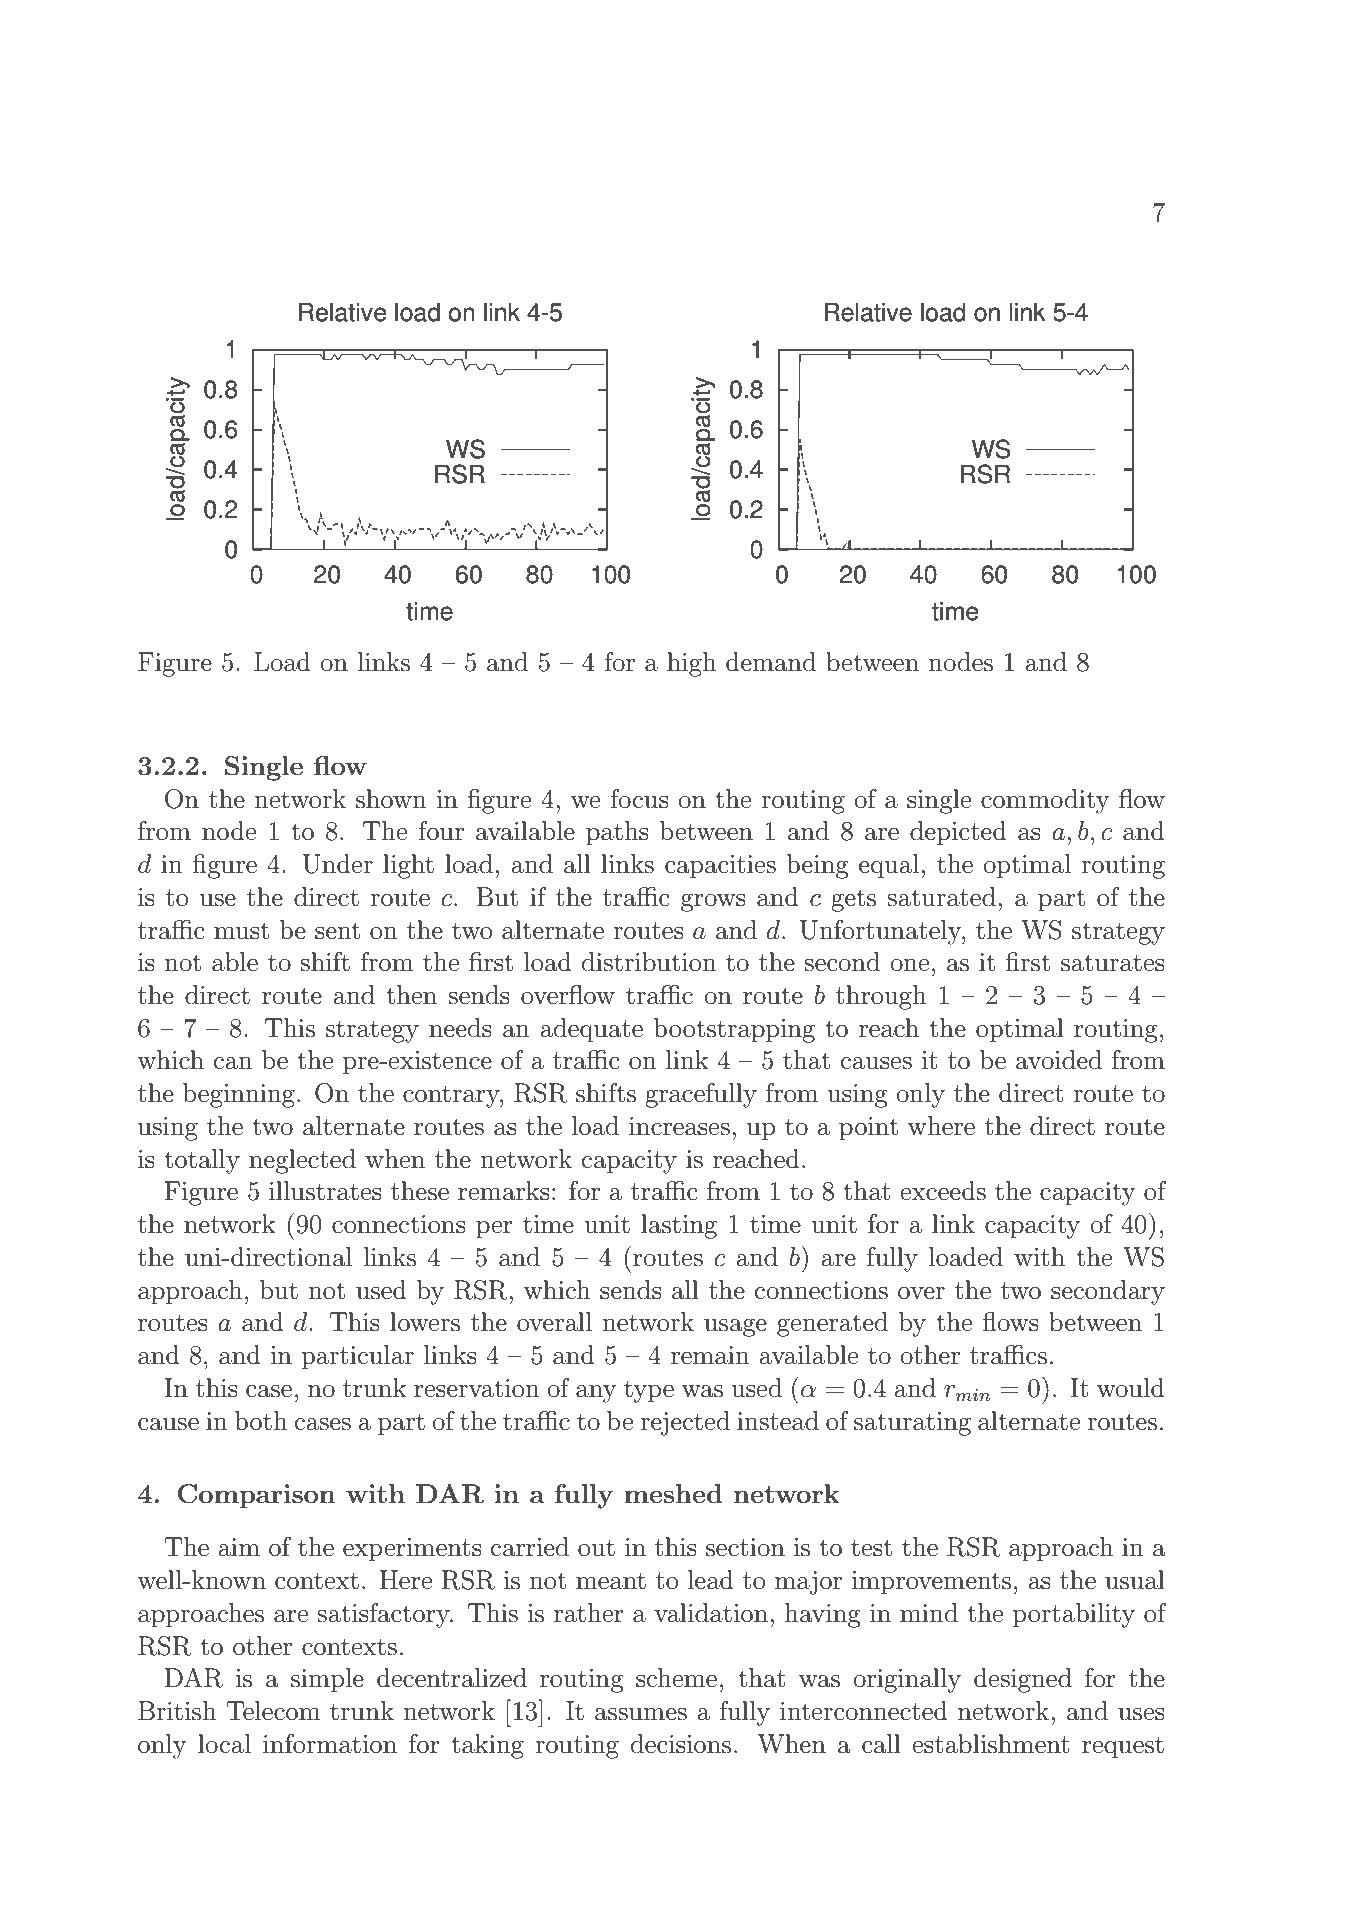  Describe the element at coordinates (261, 1421) in the page. I see `both` at that location.
